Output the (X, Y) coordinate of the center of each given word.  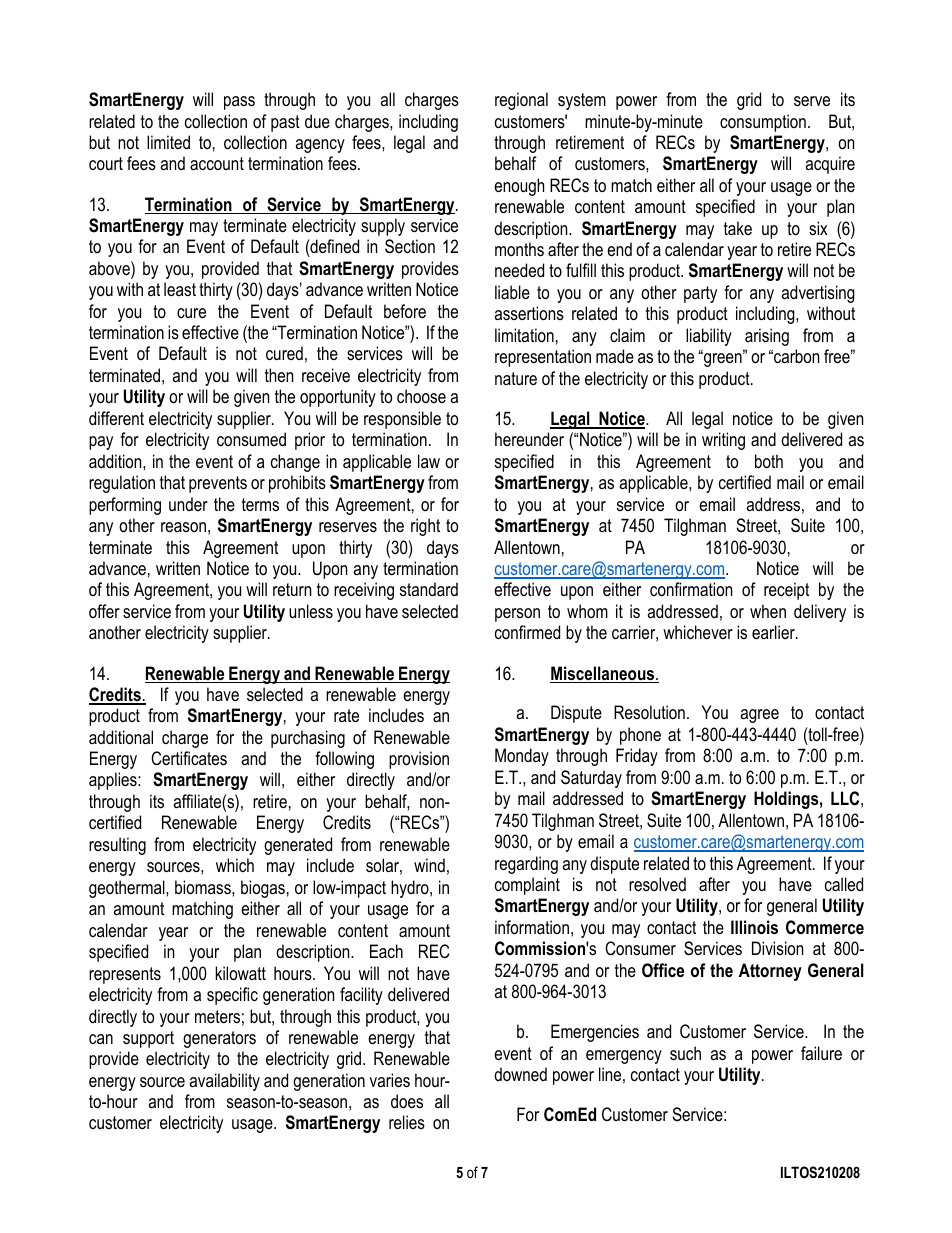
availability (224, 1082)
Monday (522, 757)
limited (168, 142)
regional (521, 101)
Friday (637, 757)
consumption (763, 123)
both (769, 461)
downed (520, 1074)
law (429, 461)
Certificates (189, 758)
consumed (251, 439)
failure (821, 1053)
